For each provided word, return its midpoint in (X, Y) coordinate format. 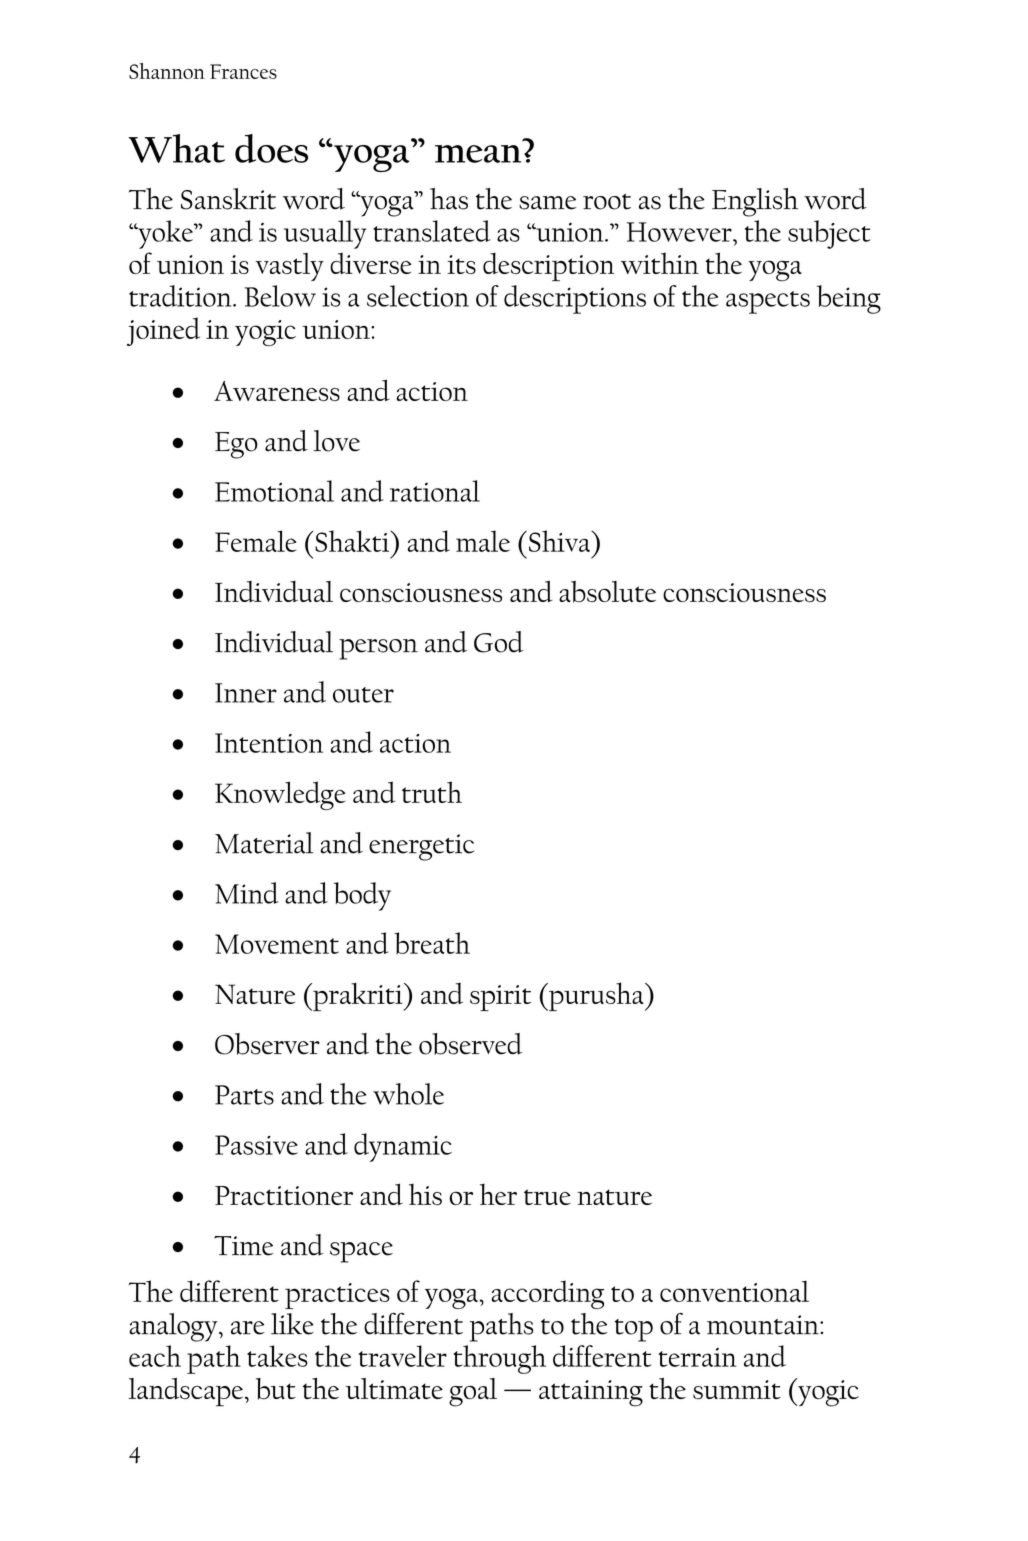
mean (478, 154)
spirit (500, 998)
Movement (277, 944)
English (755, 202)
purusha (596, 996)
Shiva (561, 541)
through (499, 1359)
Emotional (274, 491)
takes (277, 1356)
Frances (243, 71)
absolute (607, 592)
